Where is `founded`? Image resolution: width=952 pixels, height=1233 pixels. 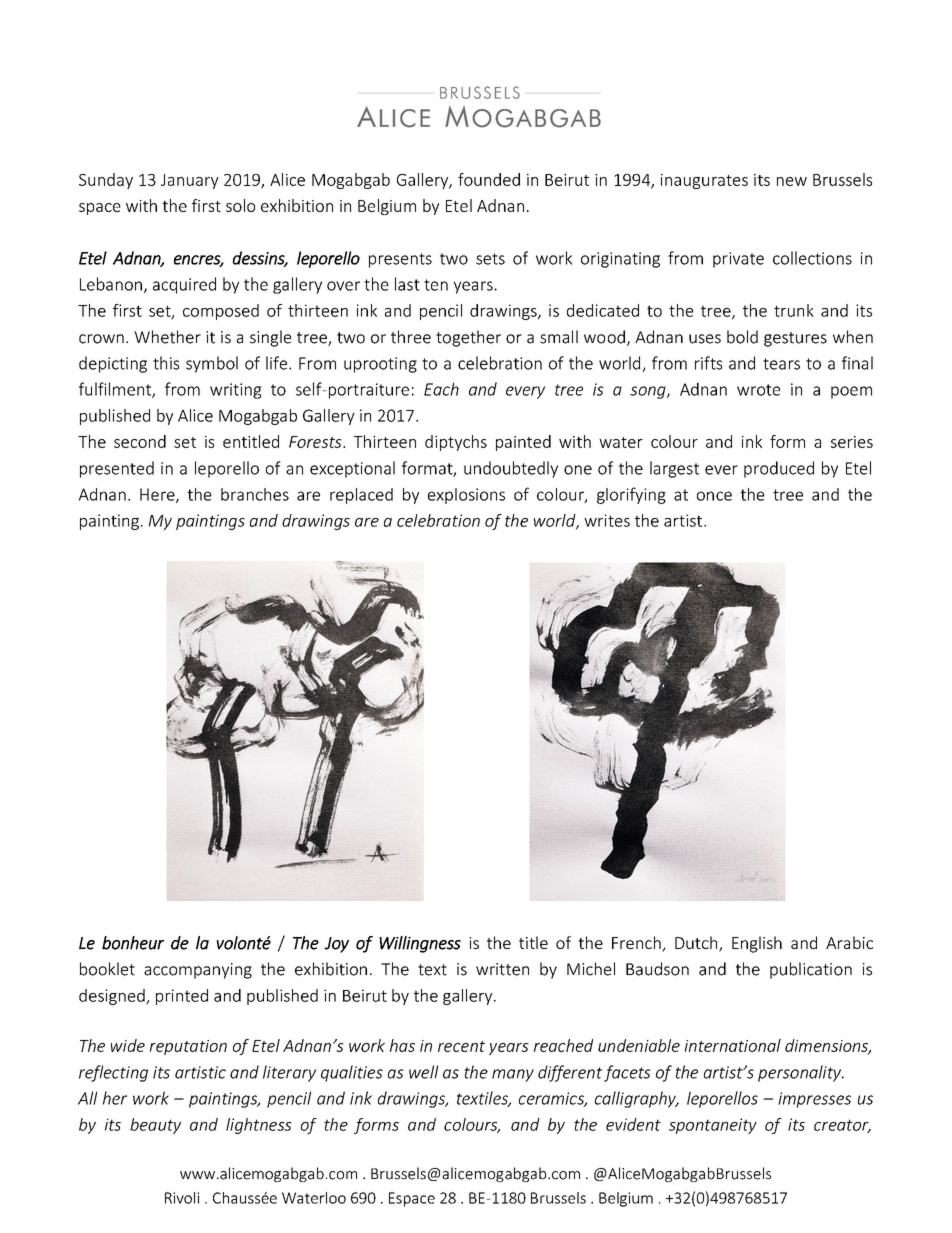
founded is located at coordinates (489, 179).
